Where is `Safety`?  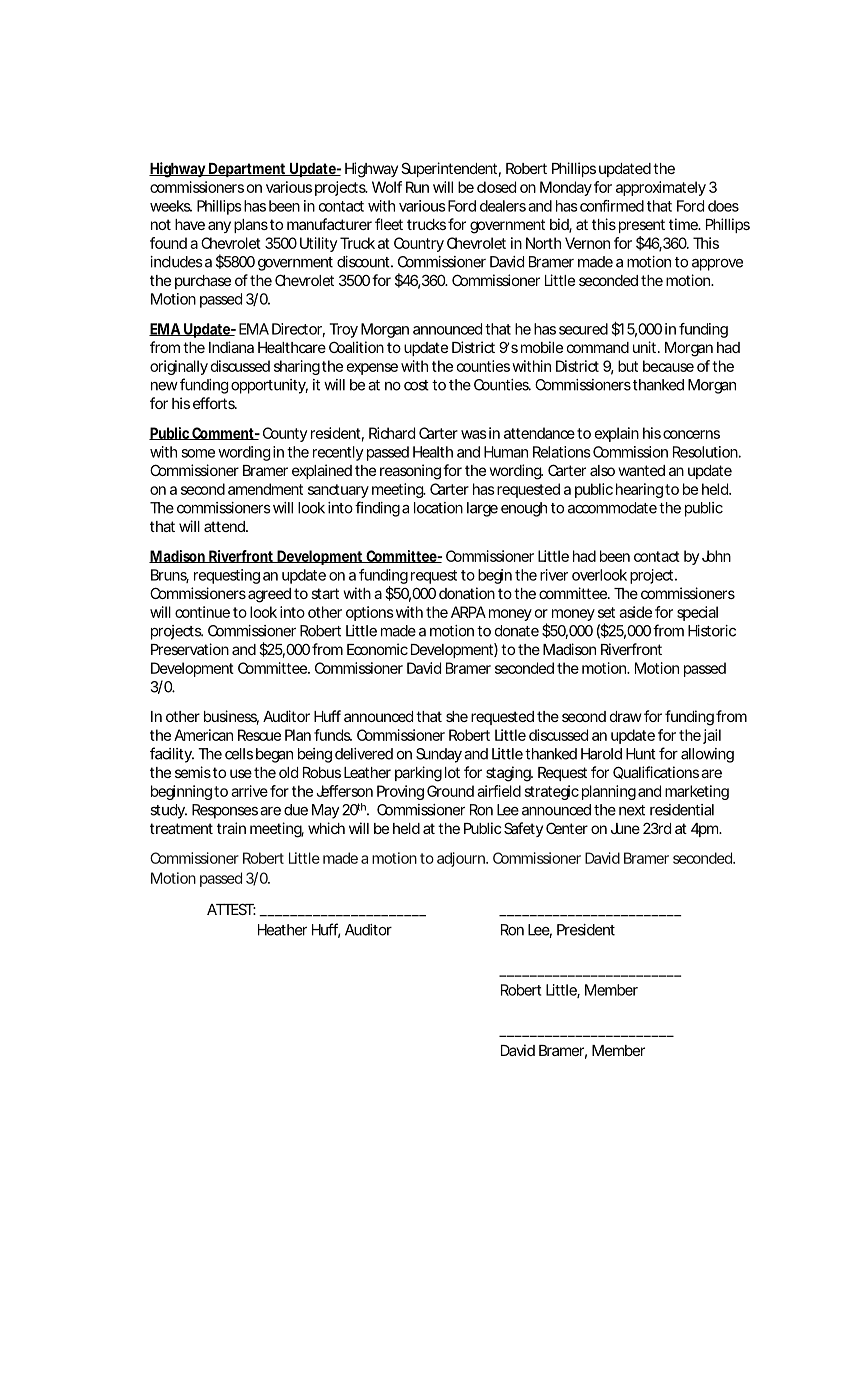
Safety is located at coordinates (523, 829).
